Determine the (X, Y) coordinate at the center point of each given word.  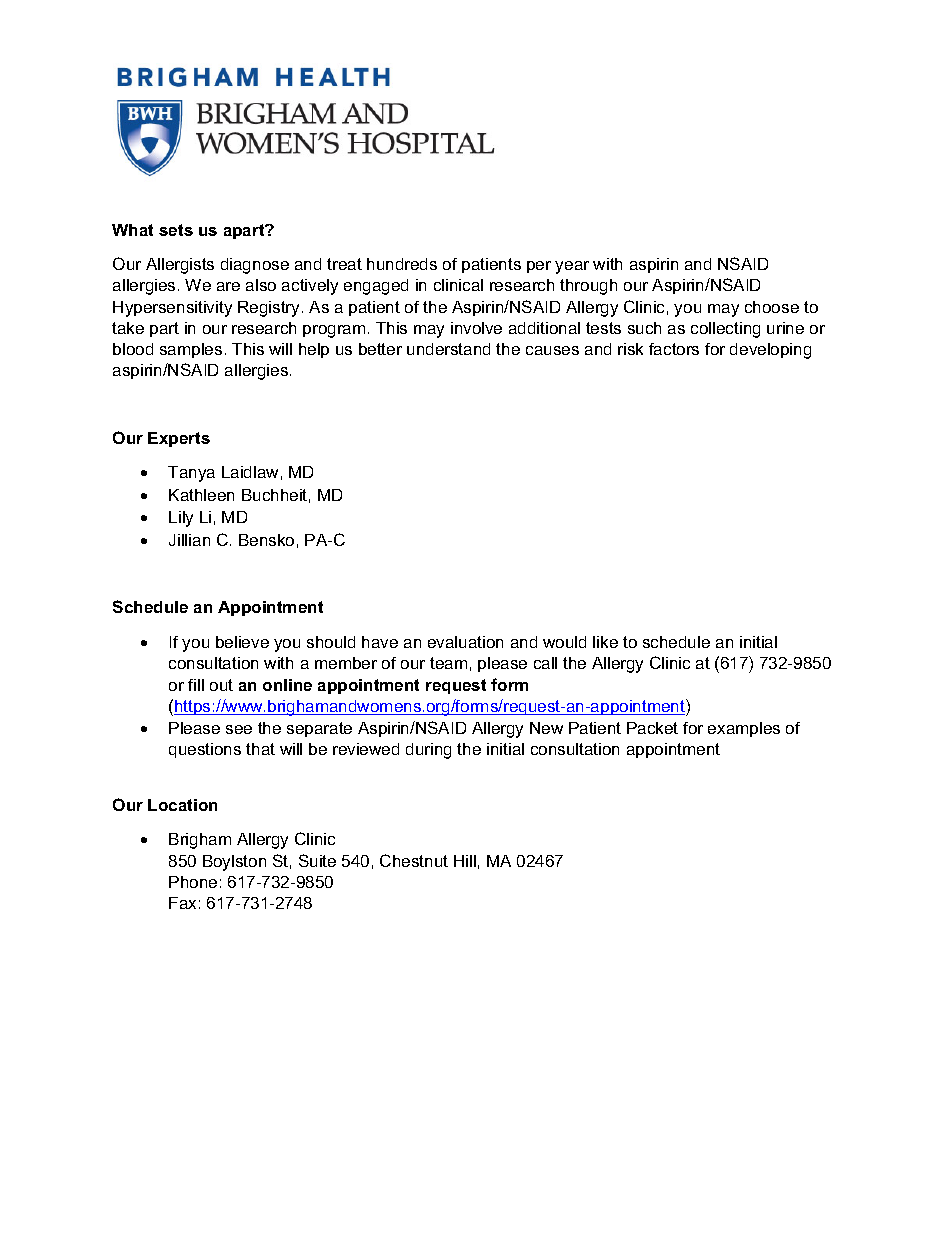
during (428, 751)
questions (205, 750)
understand (448, 349)
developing (770, 351)
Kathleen (201, 495)
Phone (193, 882)
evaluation (465, 642)
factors (674, 349)
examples (744, 729)
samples (191, 350)
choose (772, 307)
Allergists (180, 266)
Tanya (191, 474)
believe (242, 642)
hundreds (402, 264)
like (605, 642)
